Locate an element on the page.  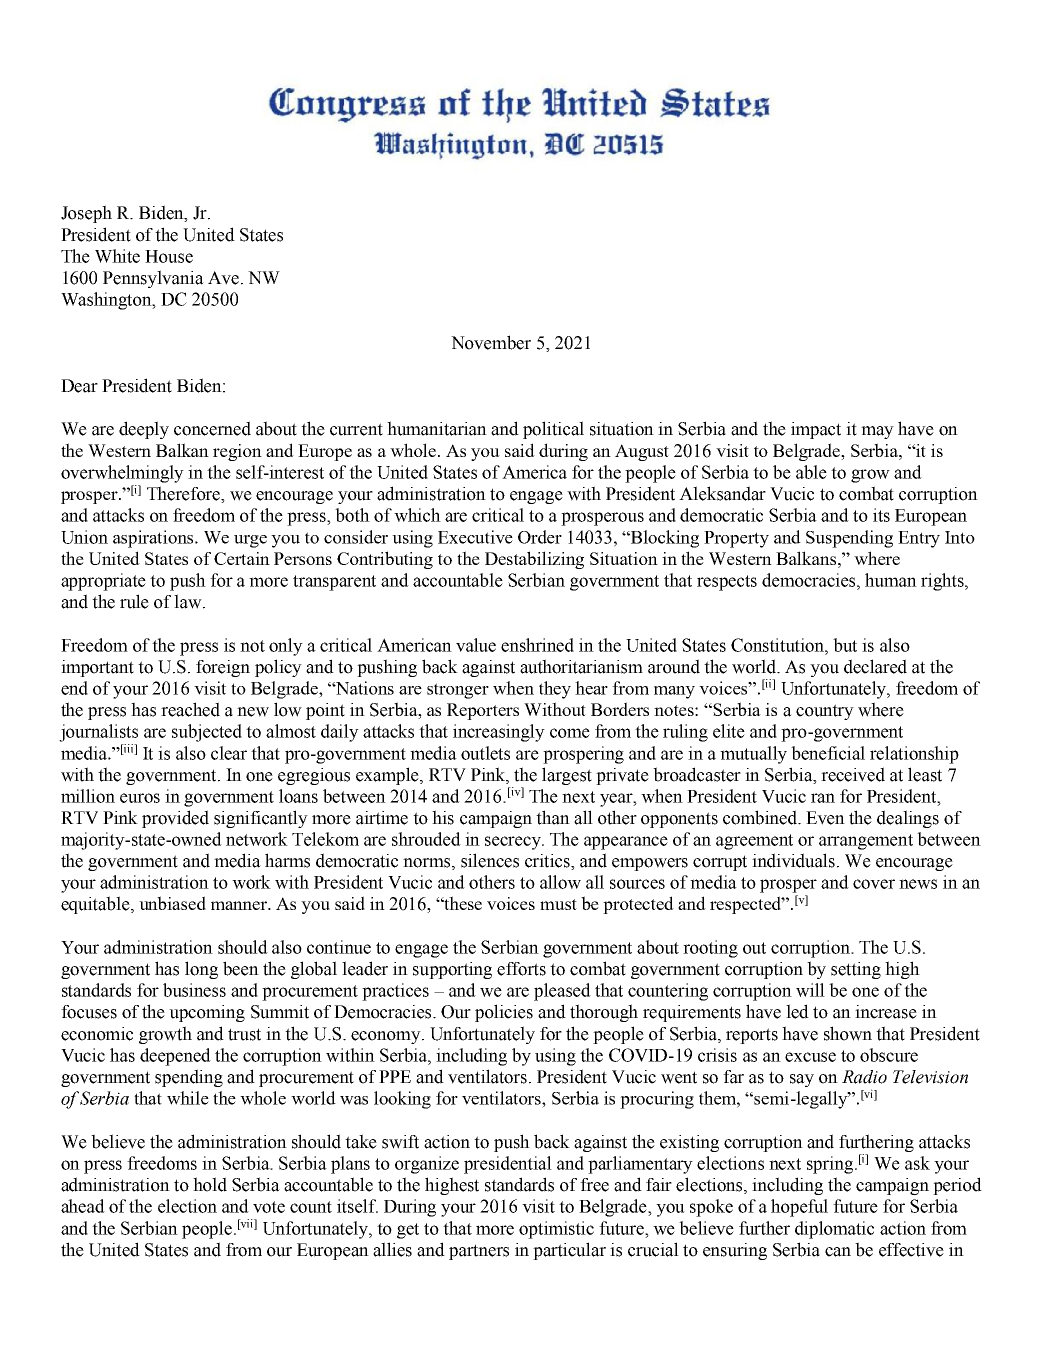
law is located at coordinates (189, 601).
